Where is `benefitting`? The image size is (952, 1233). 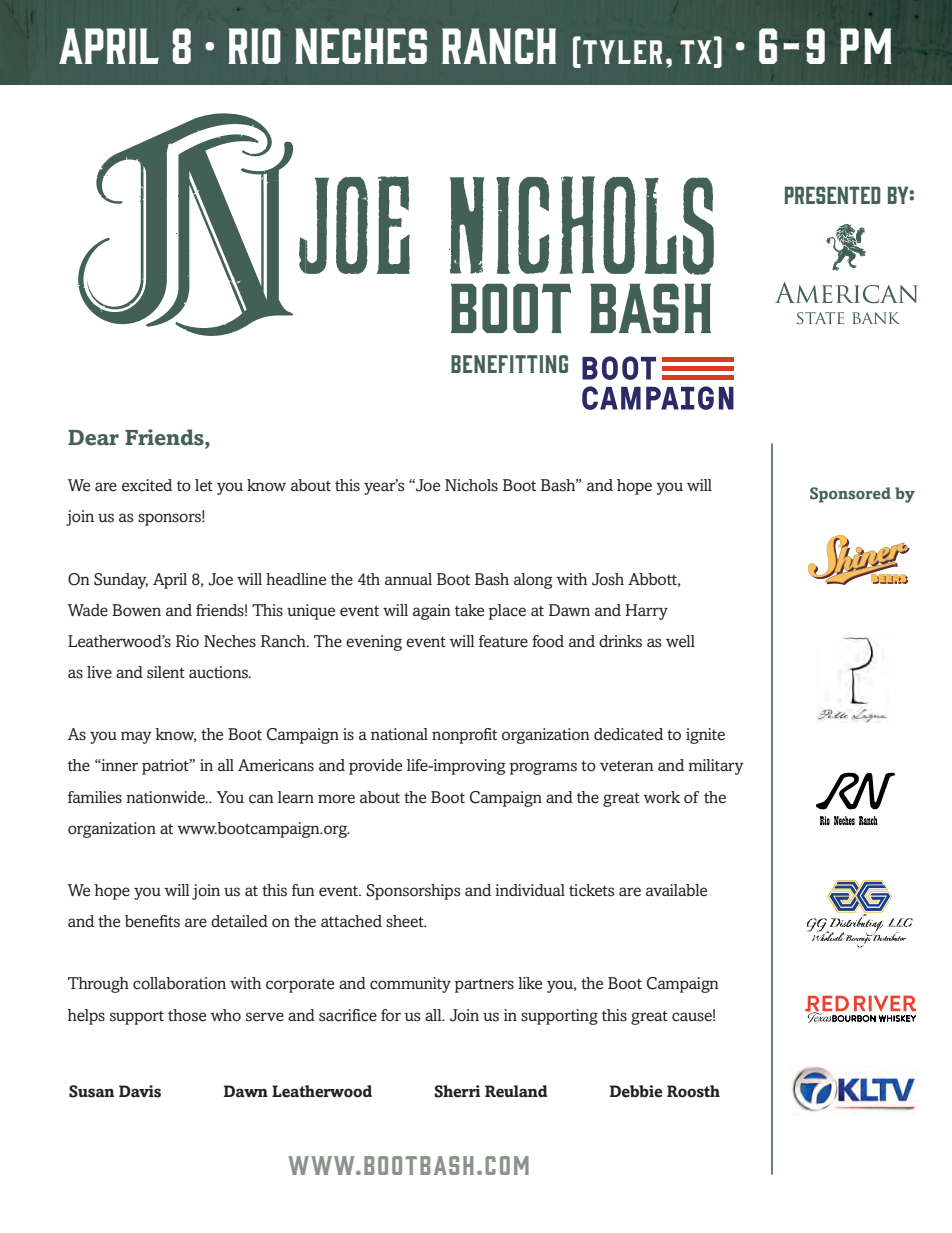
benefitting is located at coordinates (509, 364).
